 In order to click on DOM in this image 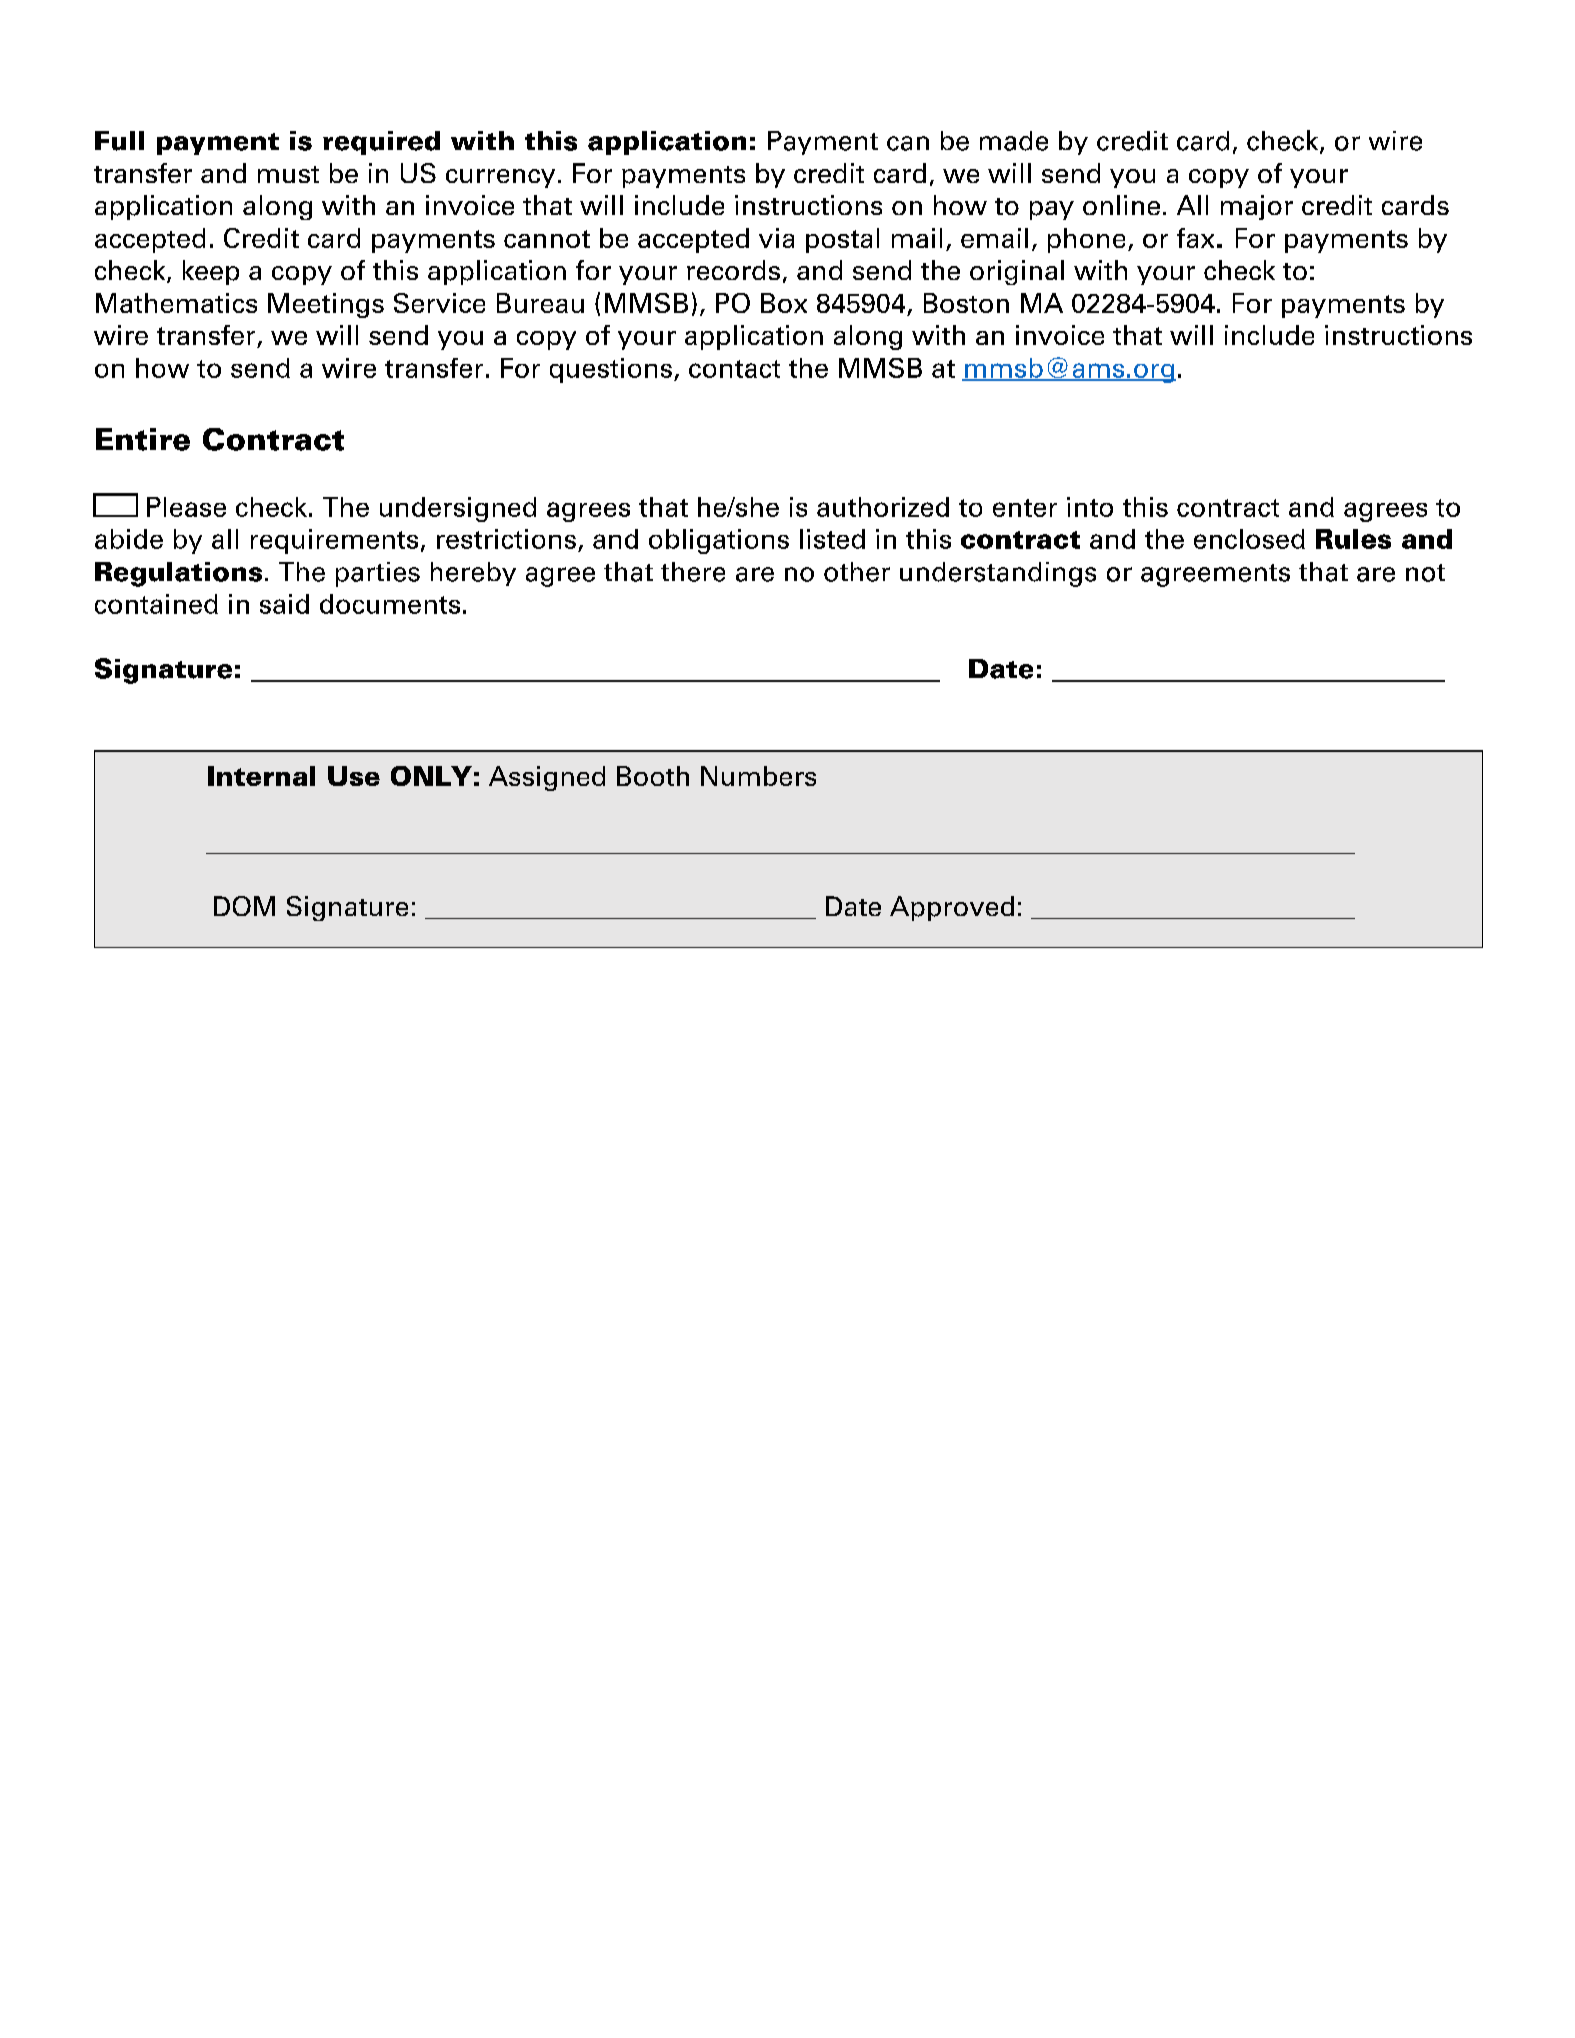, I will do `click(244, 906)`.
